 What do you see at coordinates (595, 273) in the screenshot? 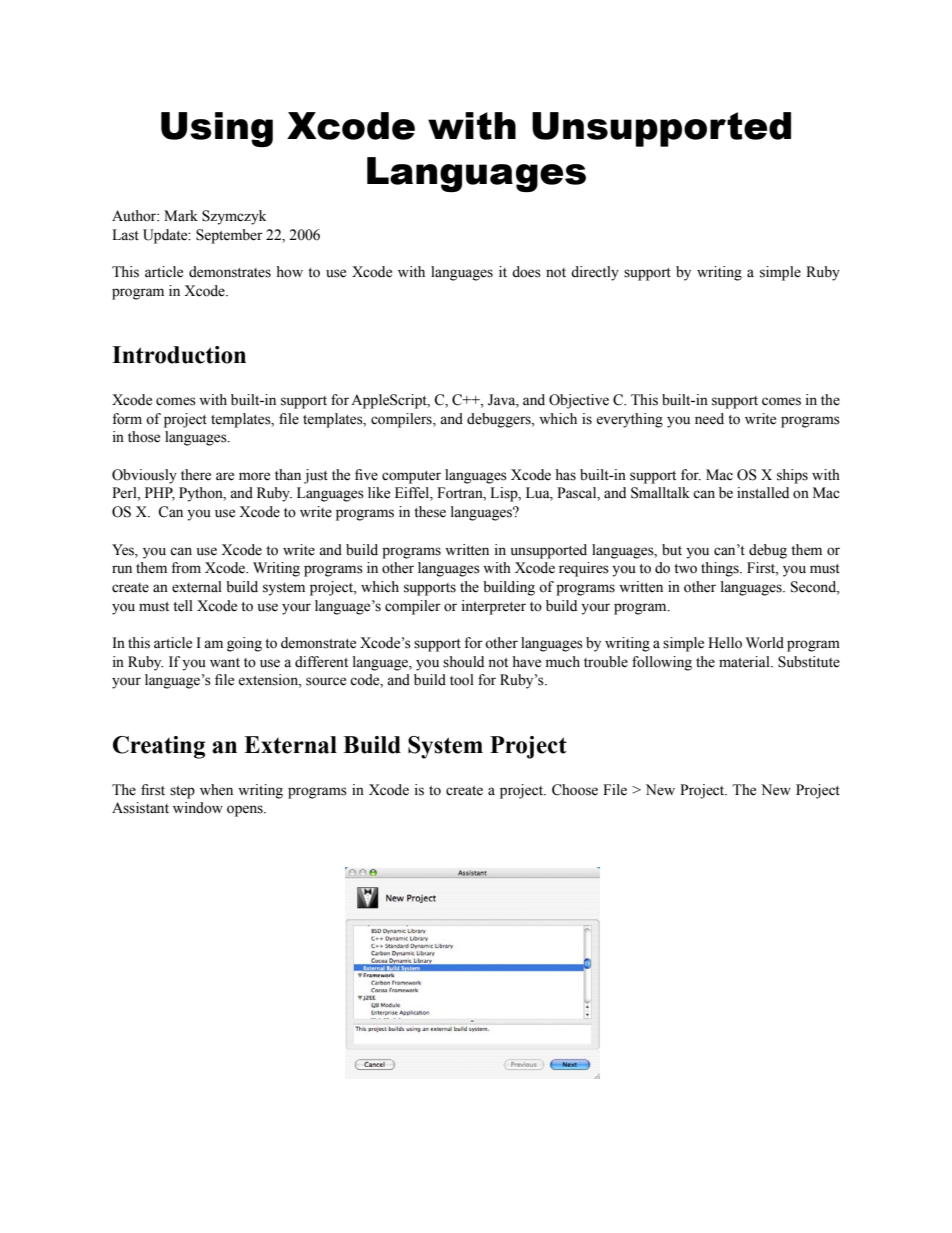
I see `directly` at bounding box center [595, 273].
